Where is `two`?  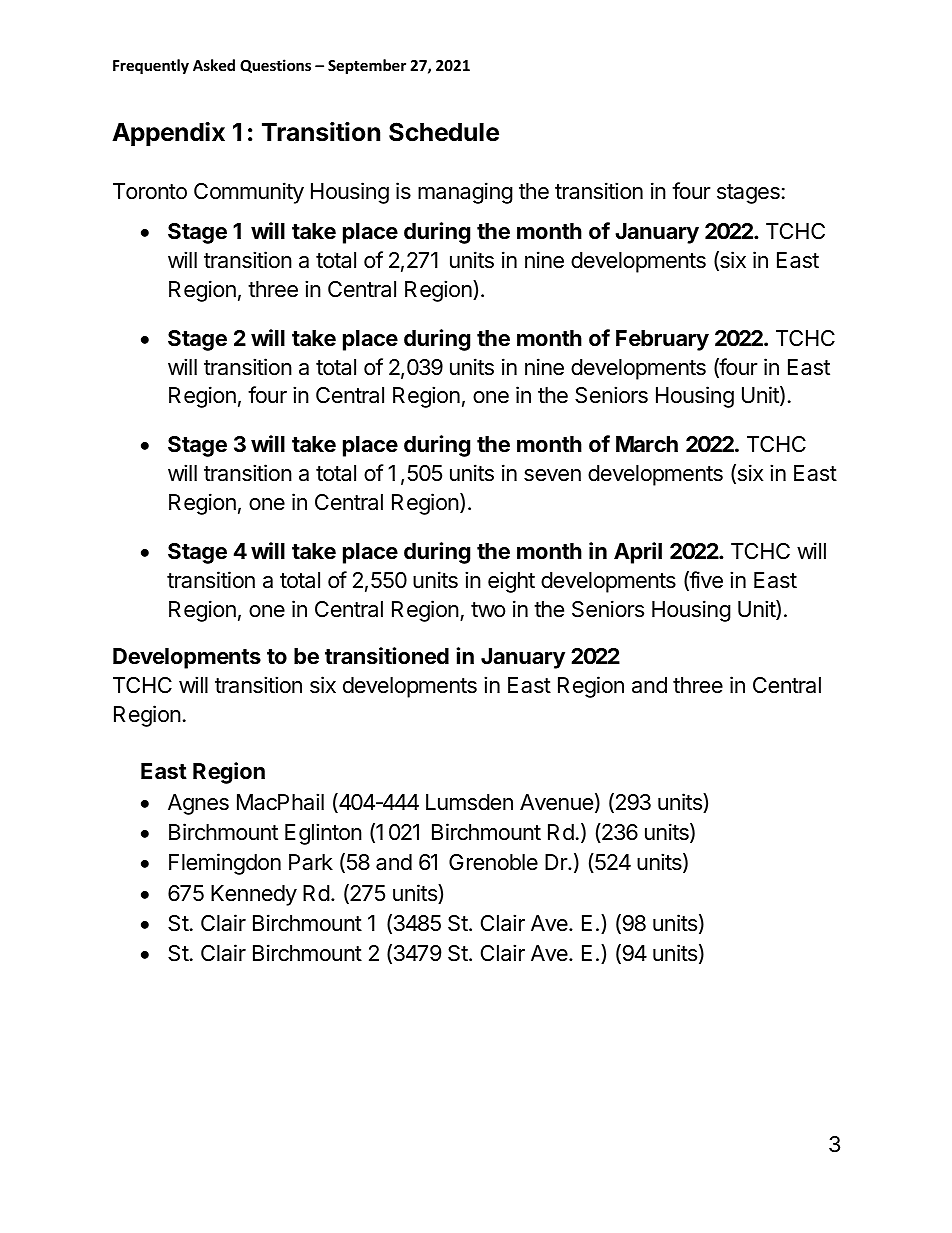
two is located at coordinates (488, 610).
